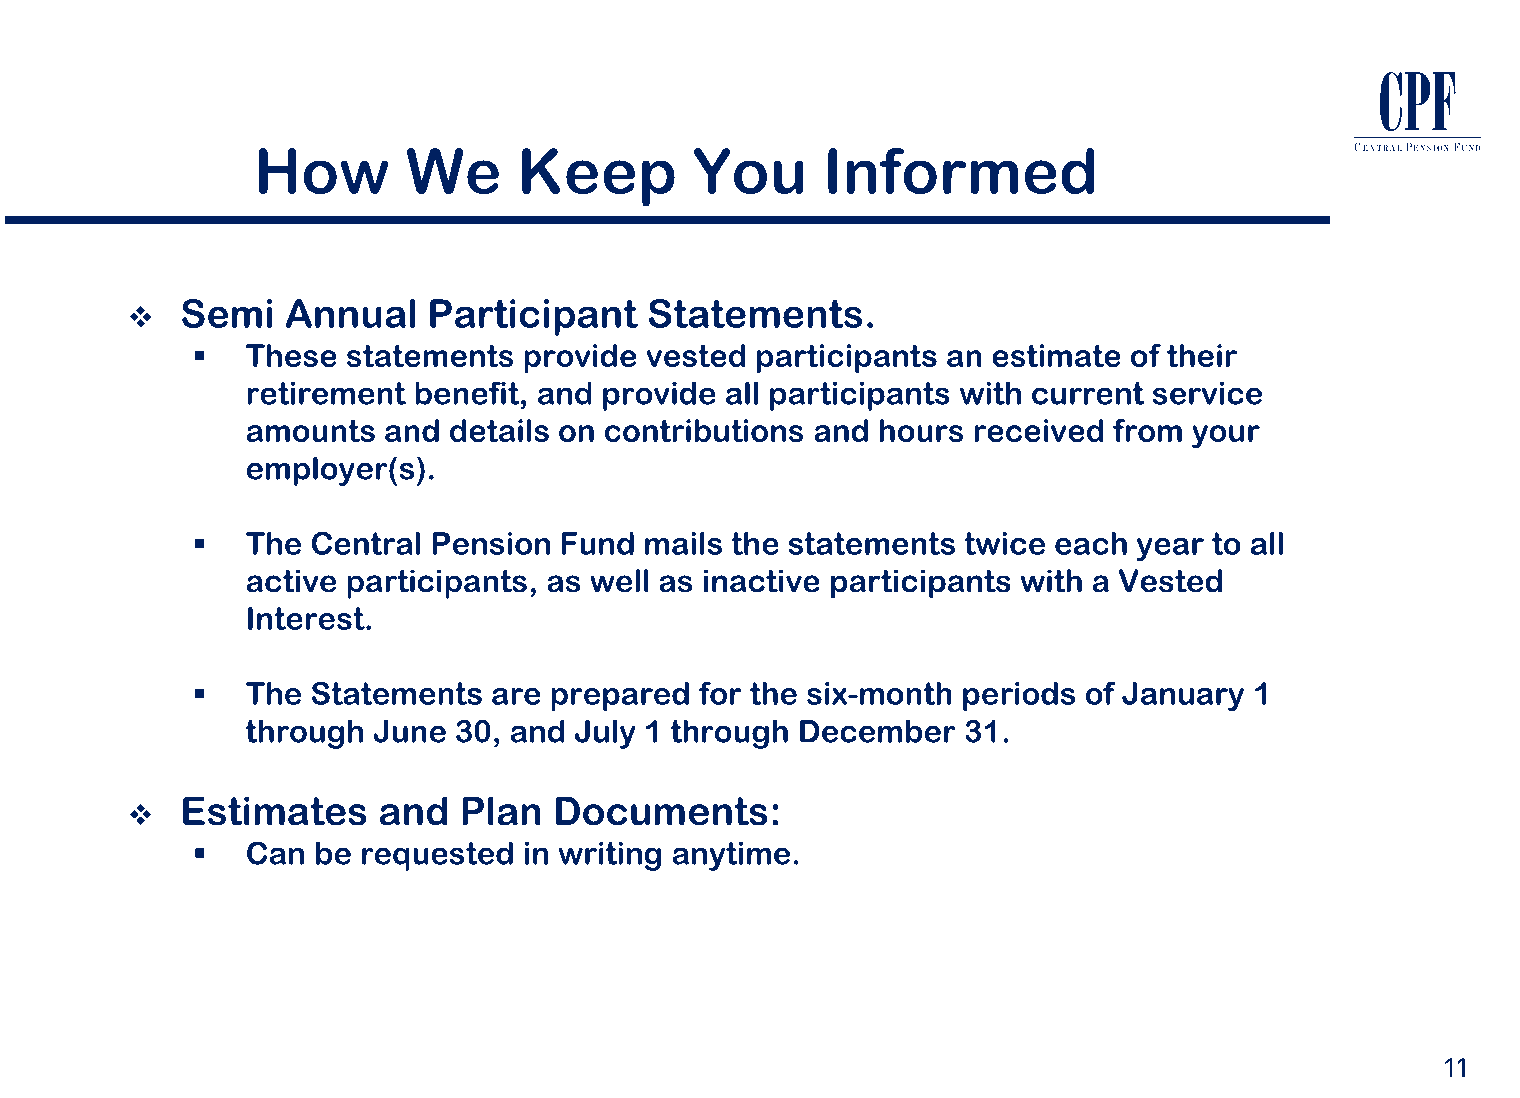 This screenshot has width=1520, height=1098. Describe the element at coordinates (878, 731) in the screenshot. I see `December` at that location.
